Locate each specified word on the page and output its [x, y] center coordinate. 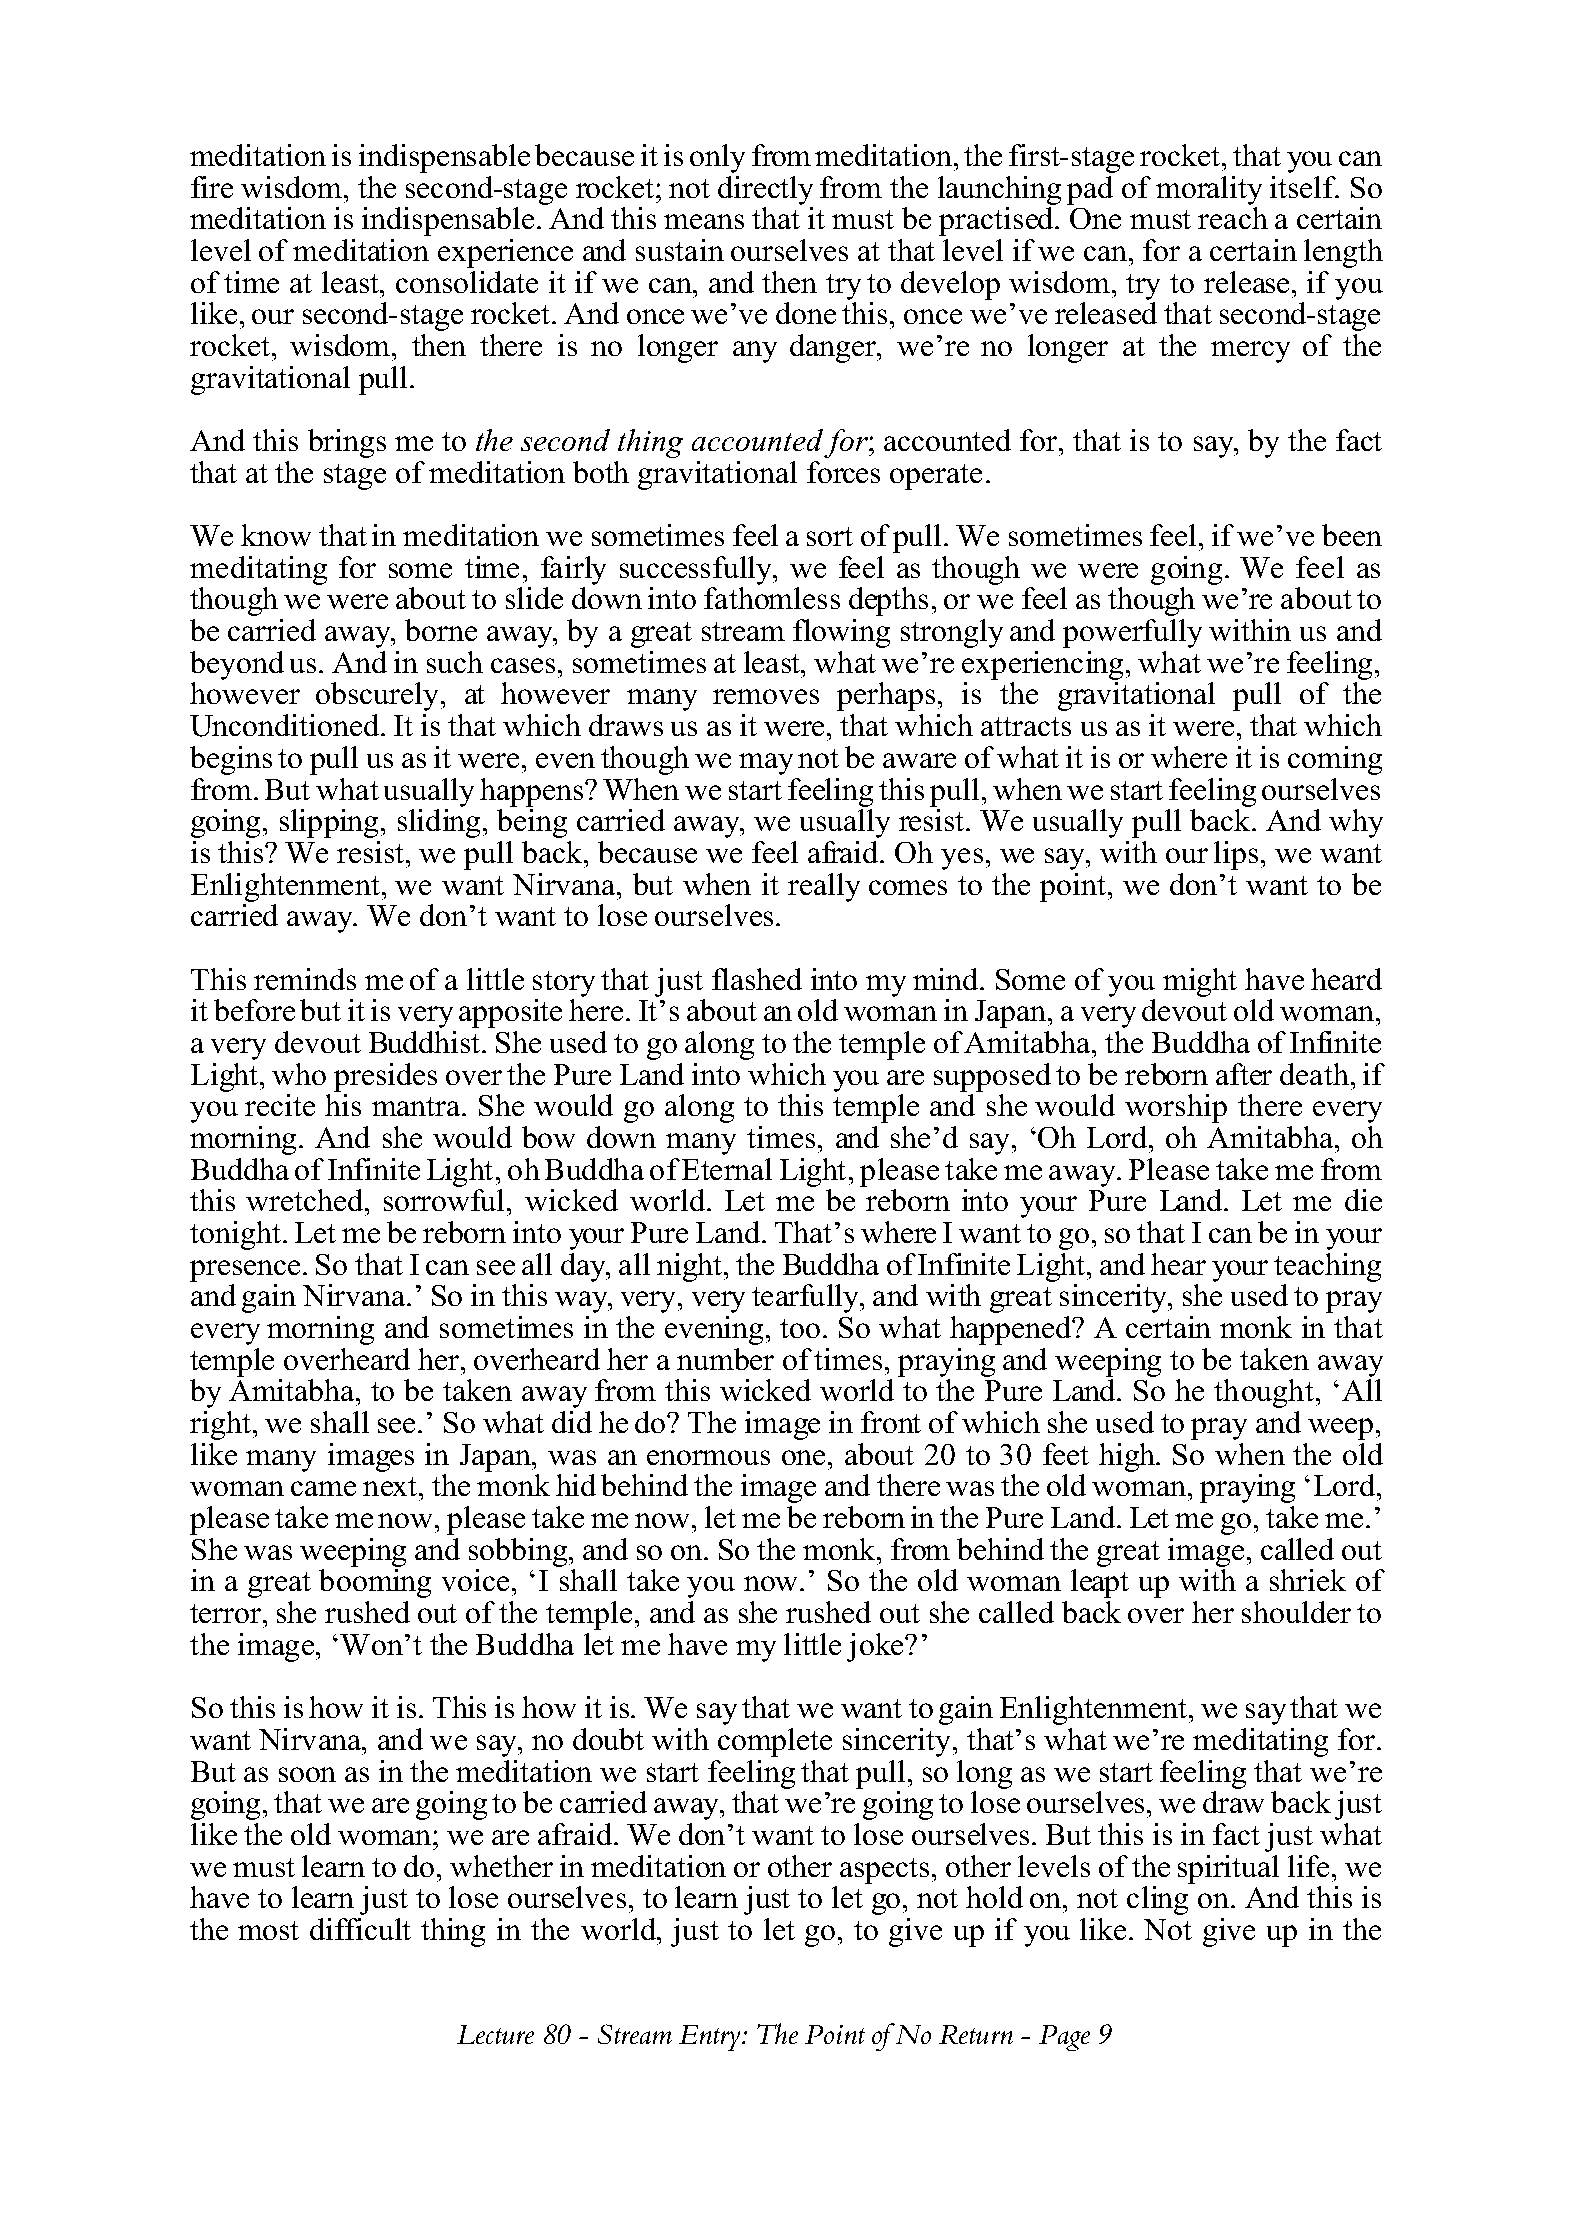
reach [1233, 218]
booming [375, 1583]
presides [385, 1077]
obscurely [377, 696]
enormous [708, 1457]
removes [766, 696]
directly [765, 190]
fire [212, 187]
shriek [1308, 1580]
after [1244, 1074]
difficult [360, 1929]
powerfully [1132, 633]
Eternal [727, 1169]
